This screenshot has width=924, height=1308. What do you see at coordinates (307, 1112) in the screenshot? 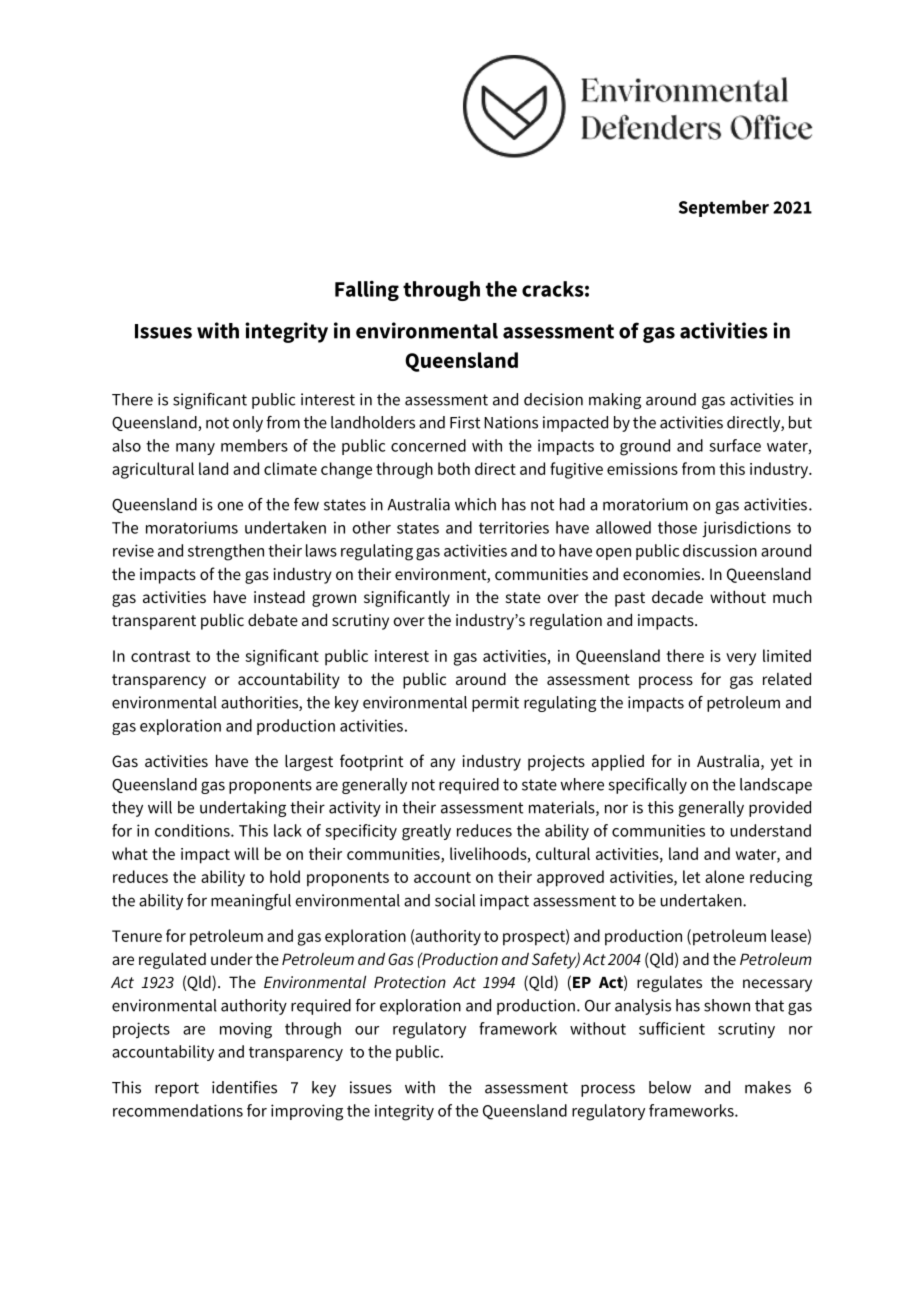
I see `improving` at bounding box center [307, 1112].
